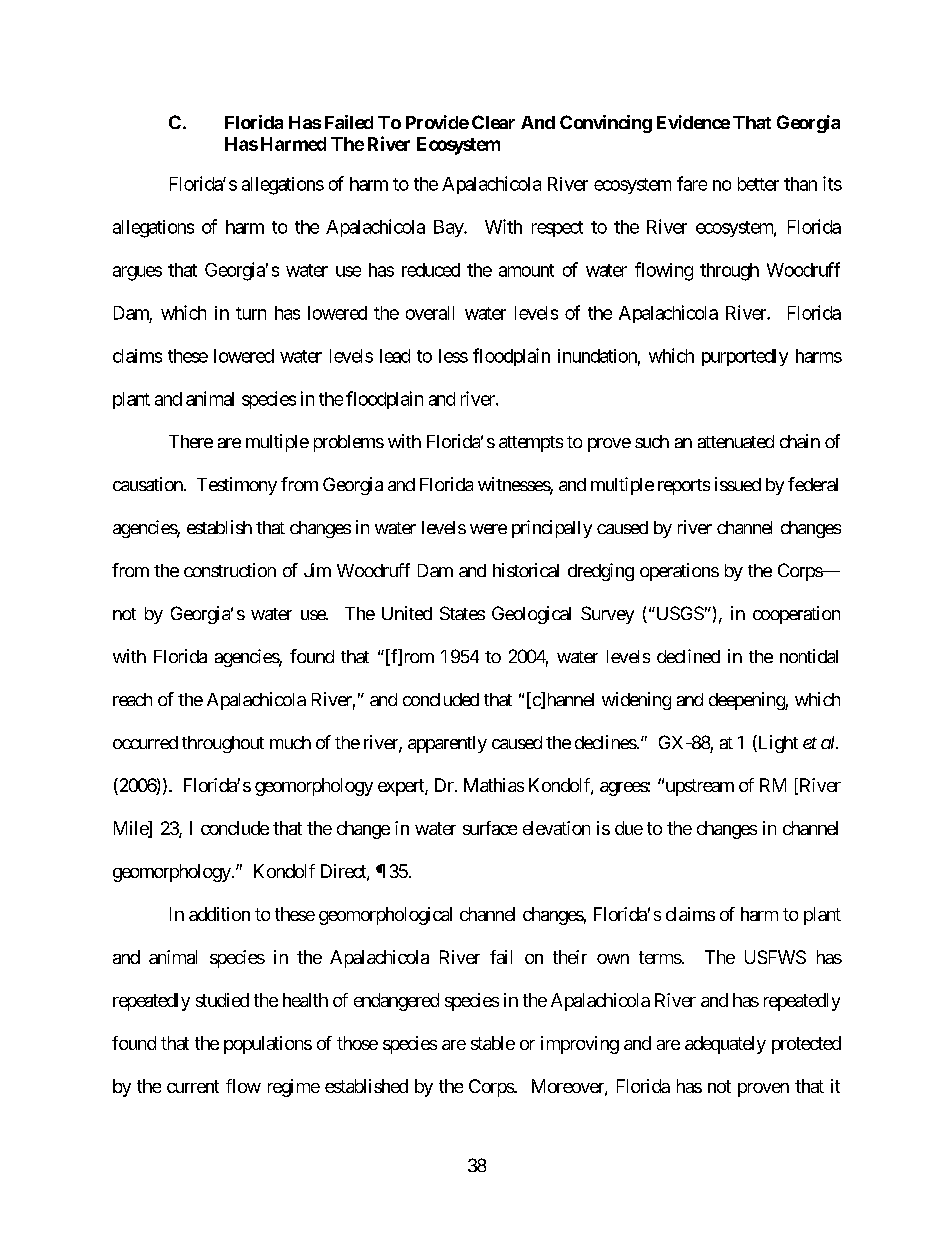  What do you see at coordinates (219, 914) in the image?
I see `addition` at bounding box center [219, 914].
